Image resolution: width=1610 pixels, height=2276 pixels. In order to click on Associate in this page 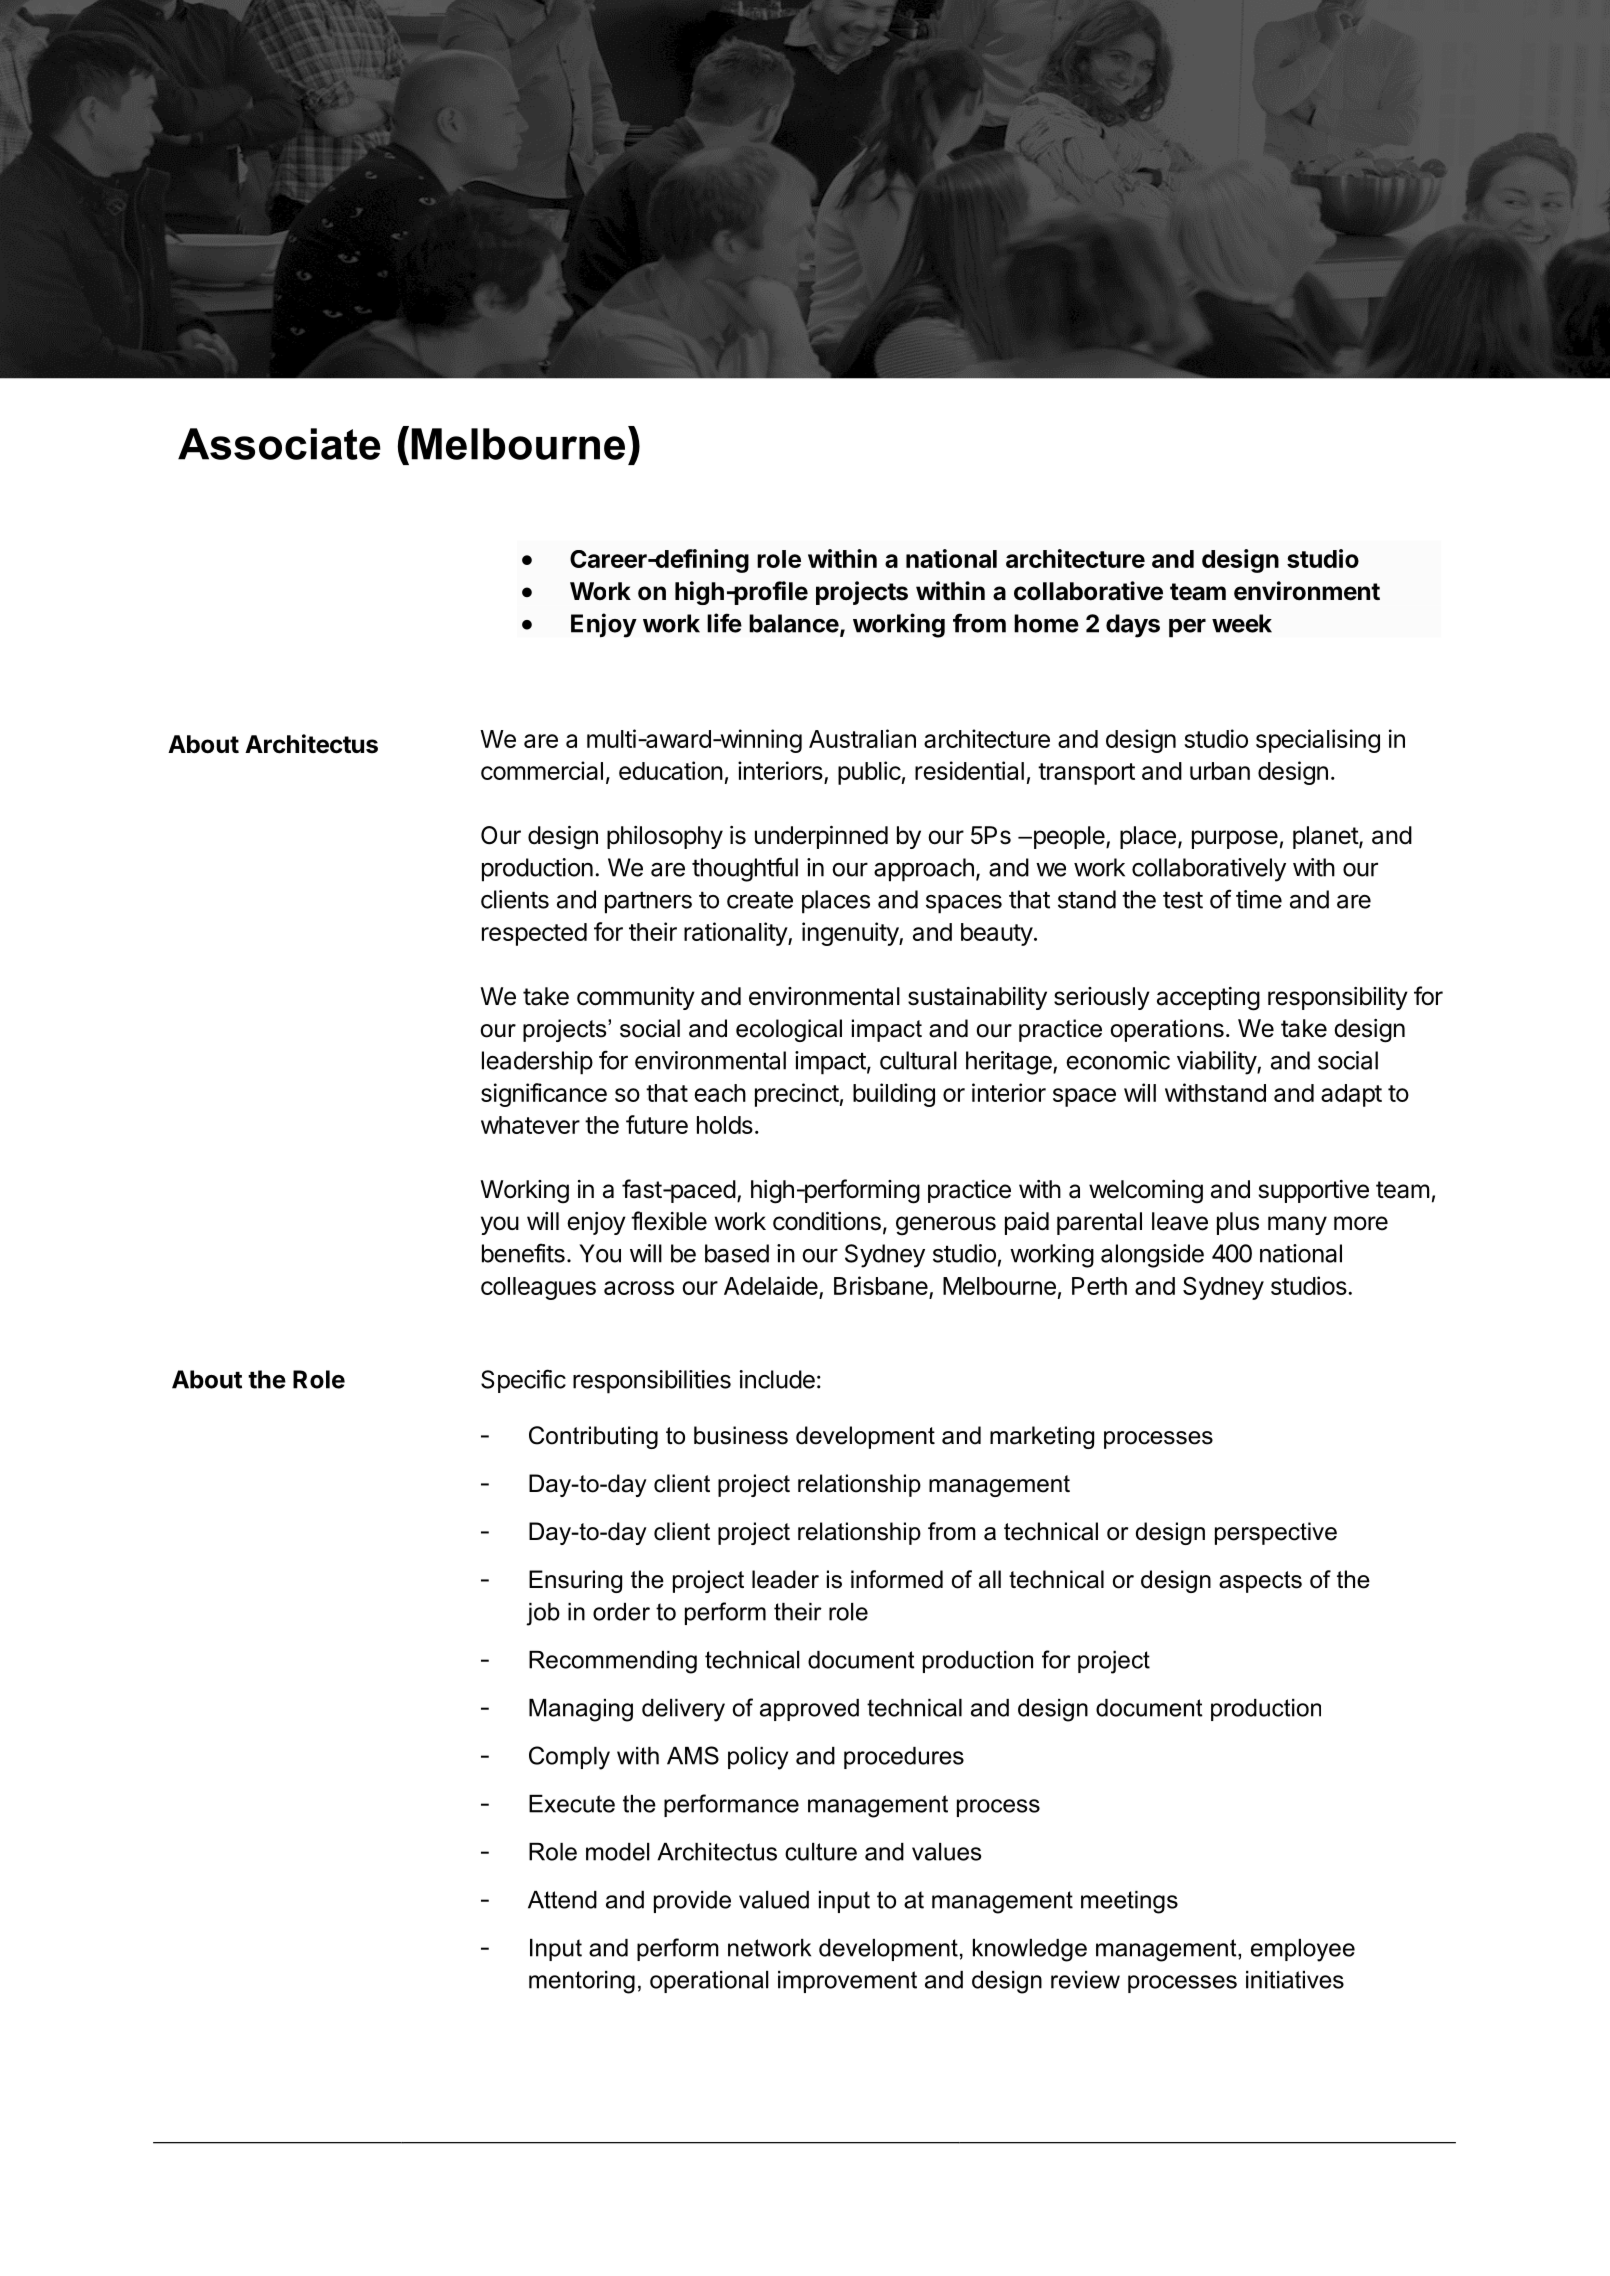, I will do `click(279, 444)`.
